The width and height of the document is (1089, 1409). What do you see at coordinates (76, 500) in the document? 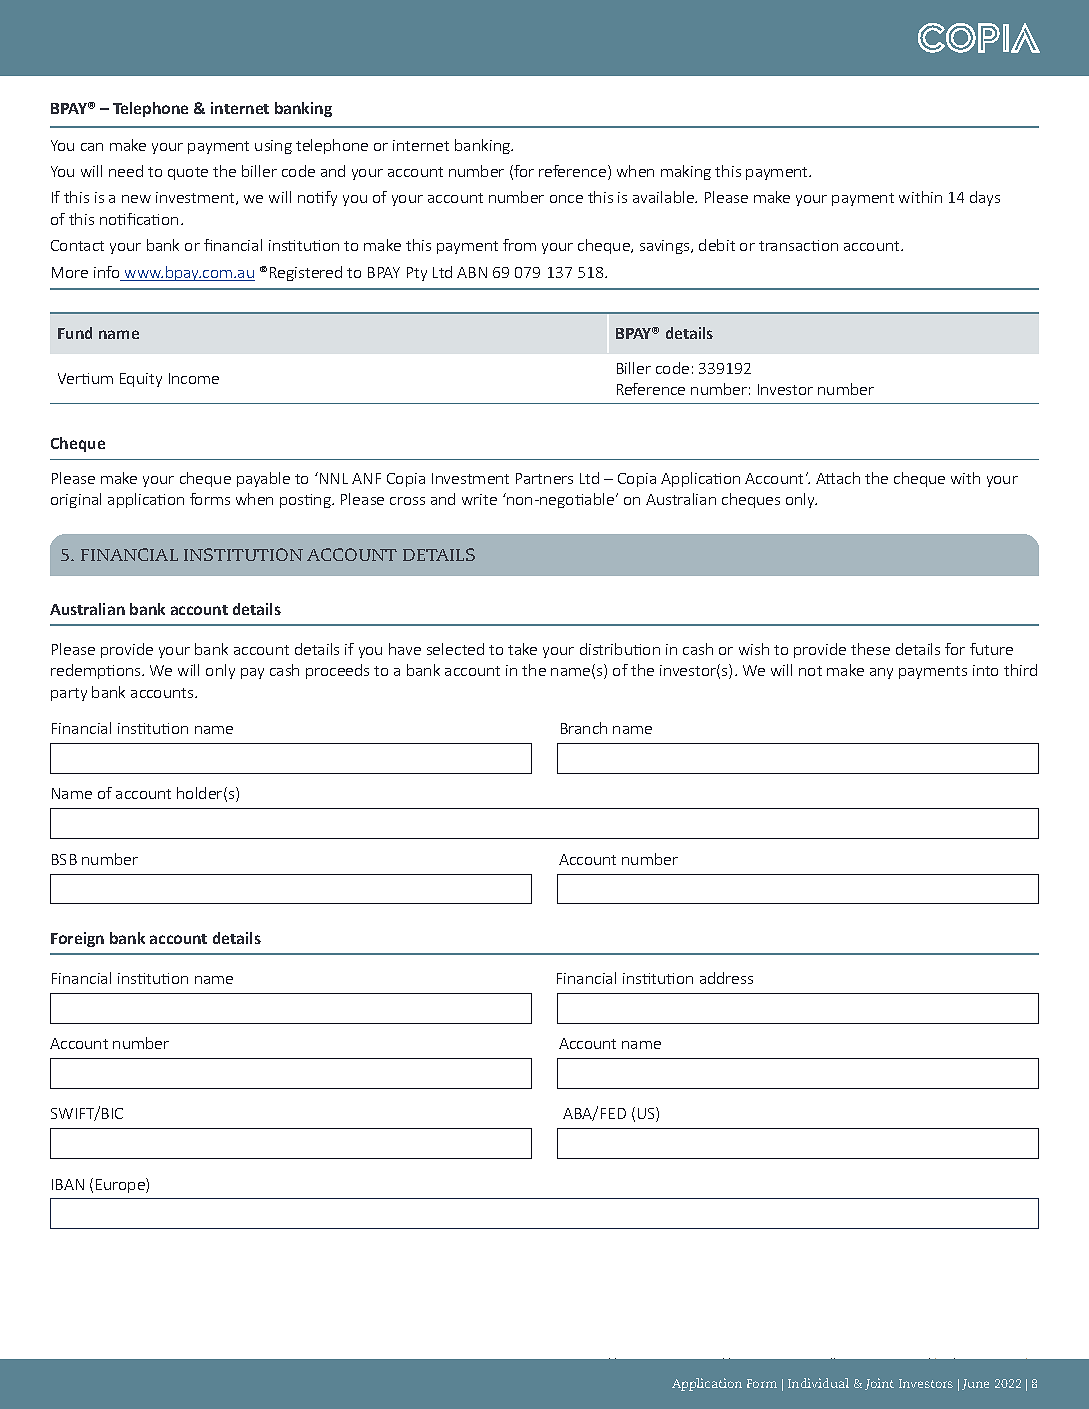
I see `original` at bounding box center [76, 500].
